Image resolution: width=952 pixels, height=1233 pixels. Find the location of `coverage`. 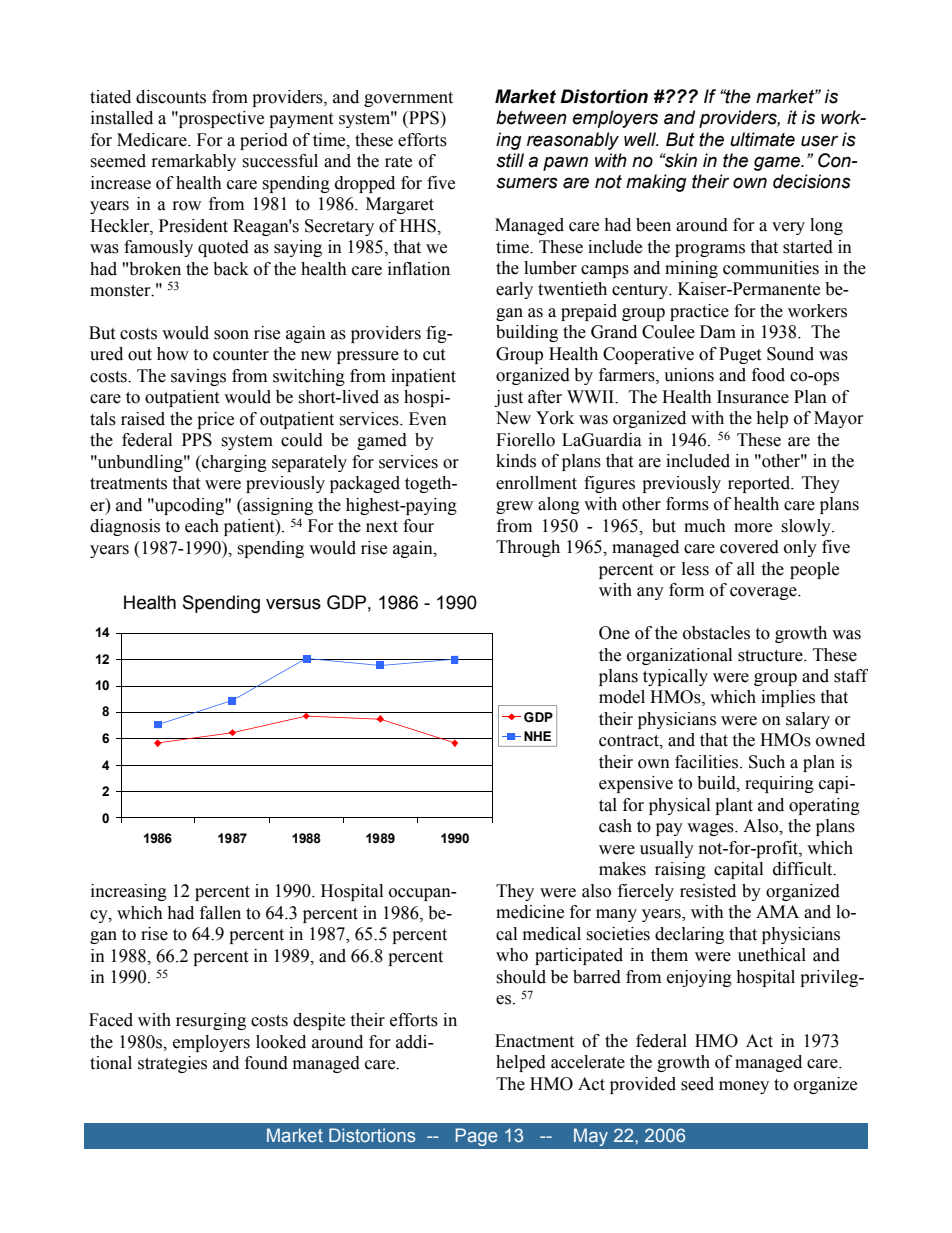

coverage is located at coordinates (764, 593).
